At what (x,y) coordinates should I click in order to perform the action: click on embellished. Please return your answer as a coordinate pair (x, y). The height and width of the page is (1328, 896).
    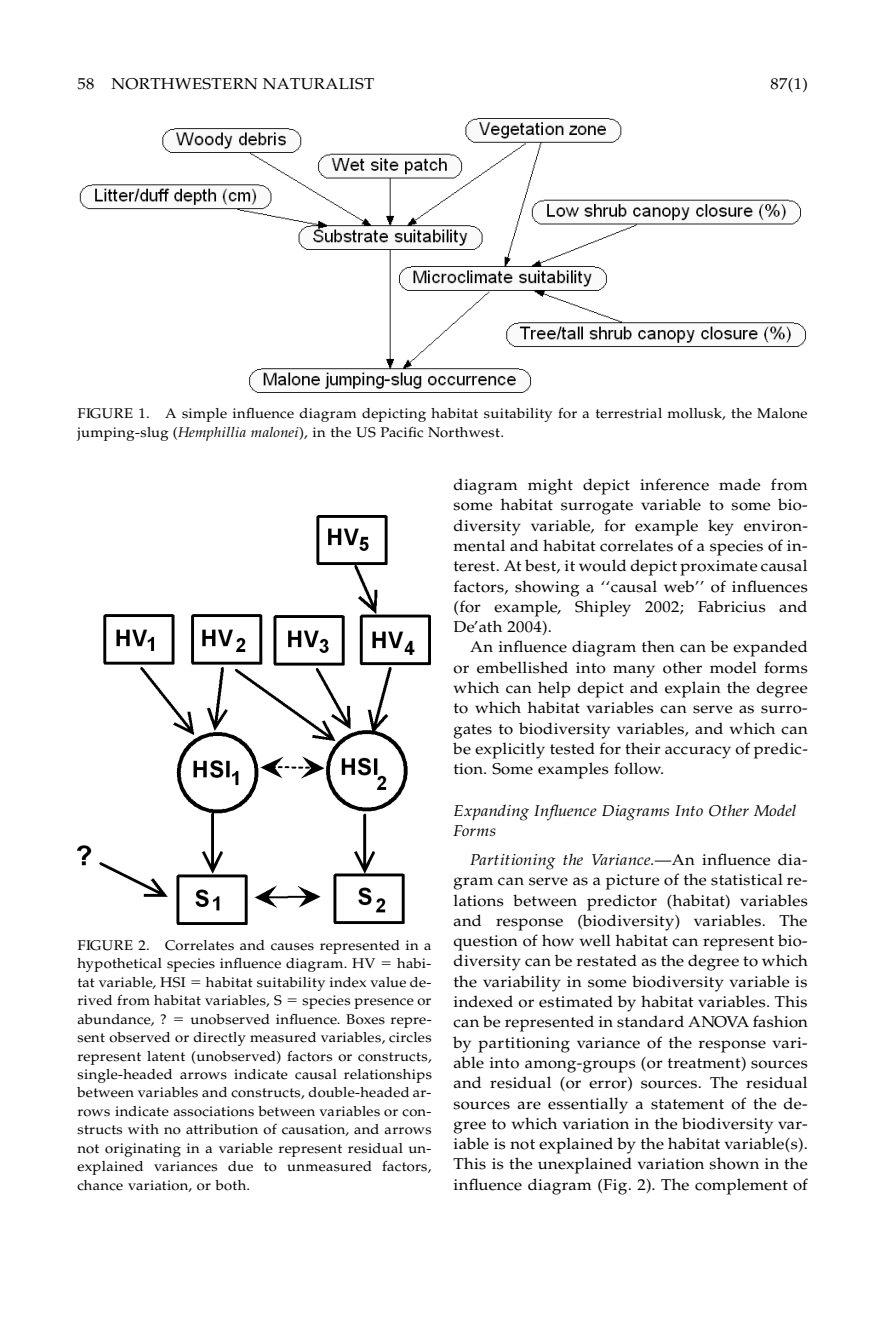
    Looking at the image, I should click on (522, 667).
